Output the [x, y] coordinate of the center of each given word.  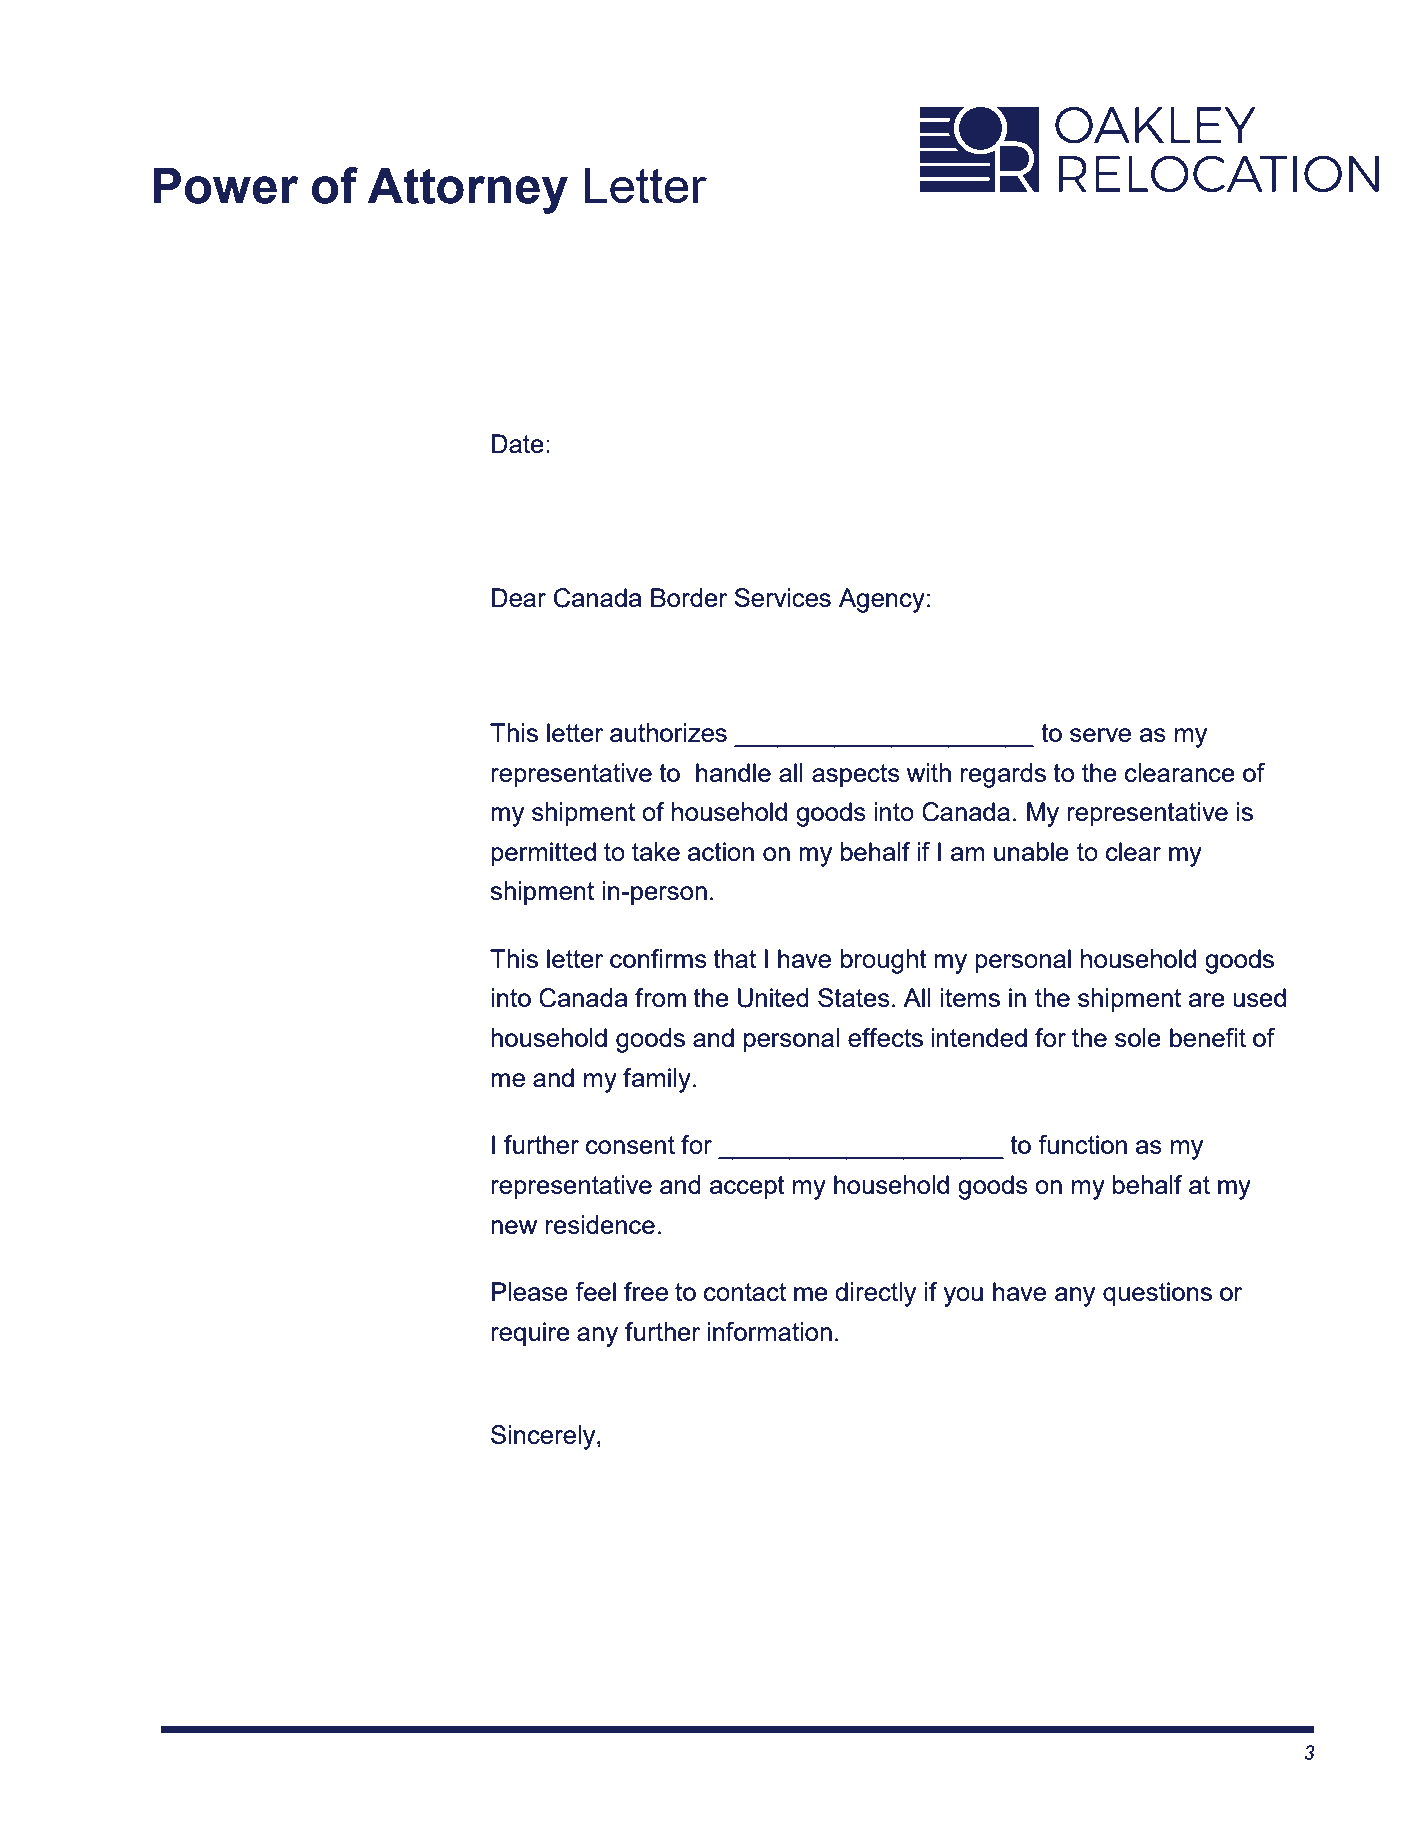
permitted [543, 854]
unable [1031, 851]
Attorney [467, 191]
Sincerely [544, 1437]
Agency [882, 600]
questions [1157, 1294]
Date [518, 443]
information [769, 1331]
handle [733, 772]
